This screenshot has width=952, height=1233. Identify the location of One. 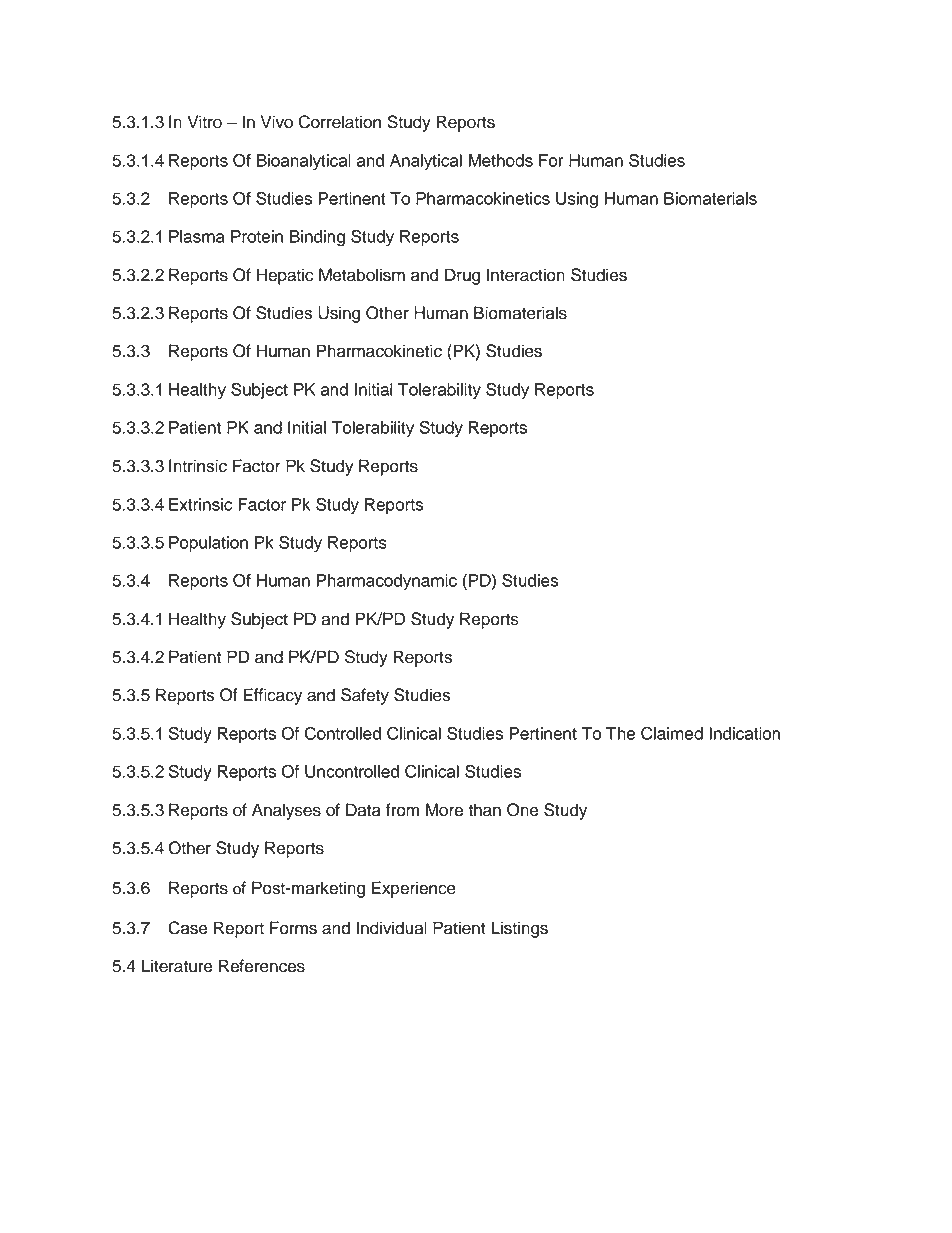
(523, 810).
